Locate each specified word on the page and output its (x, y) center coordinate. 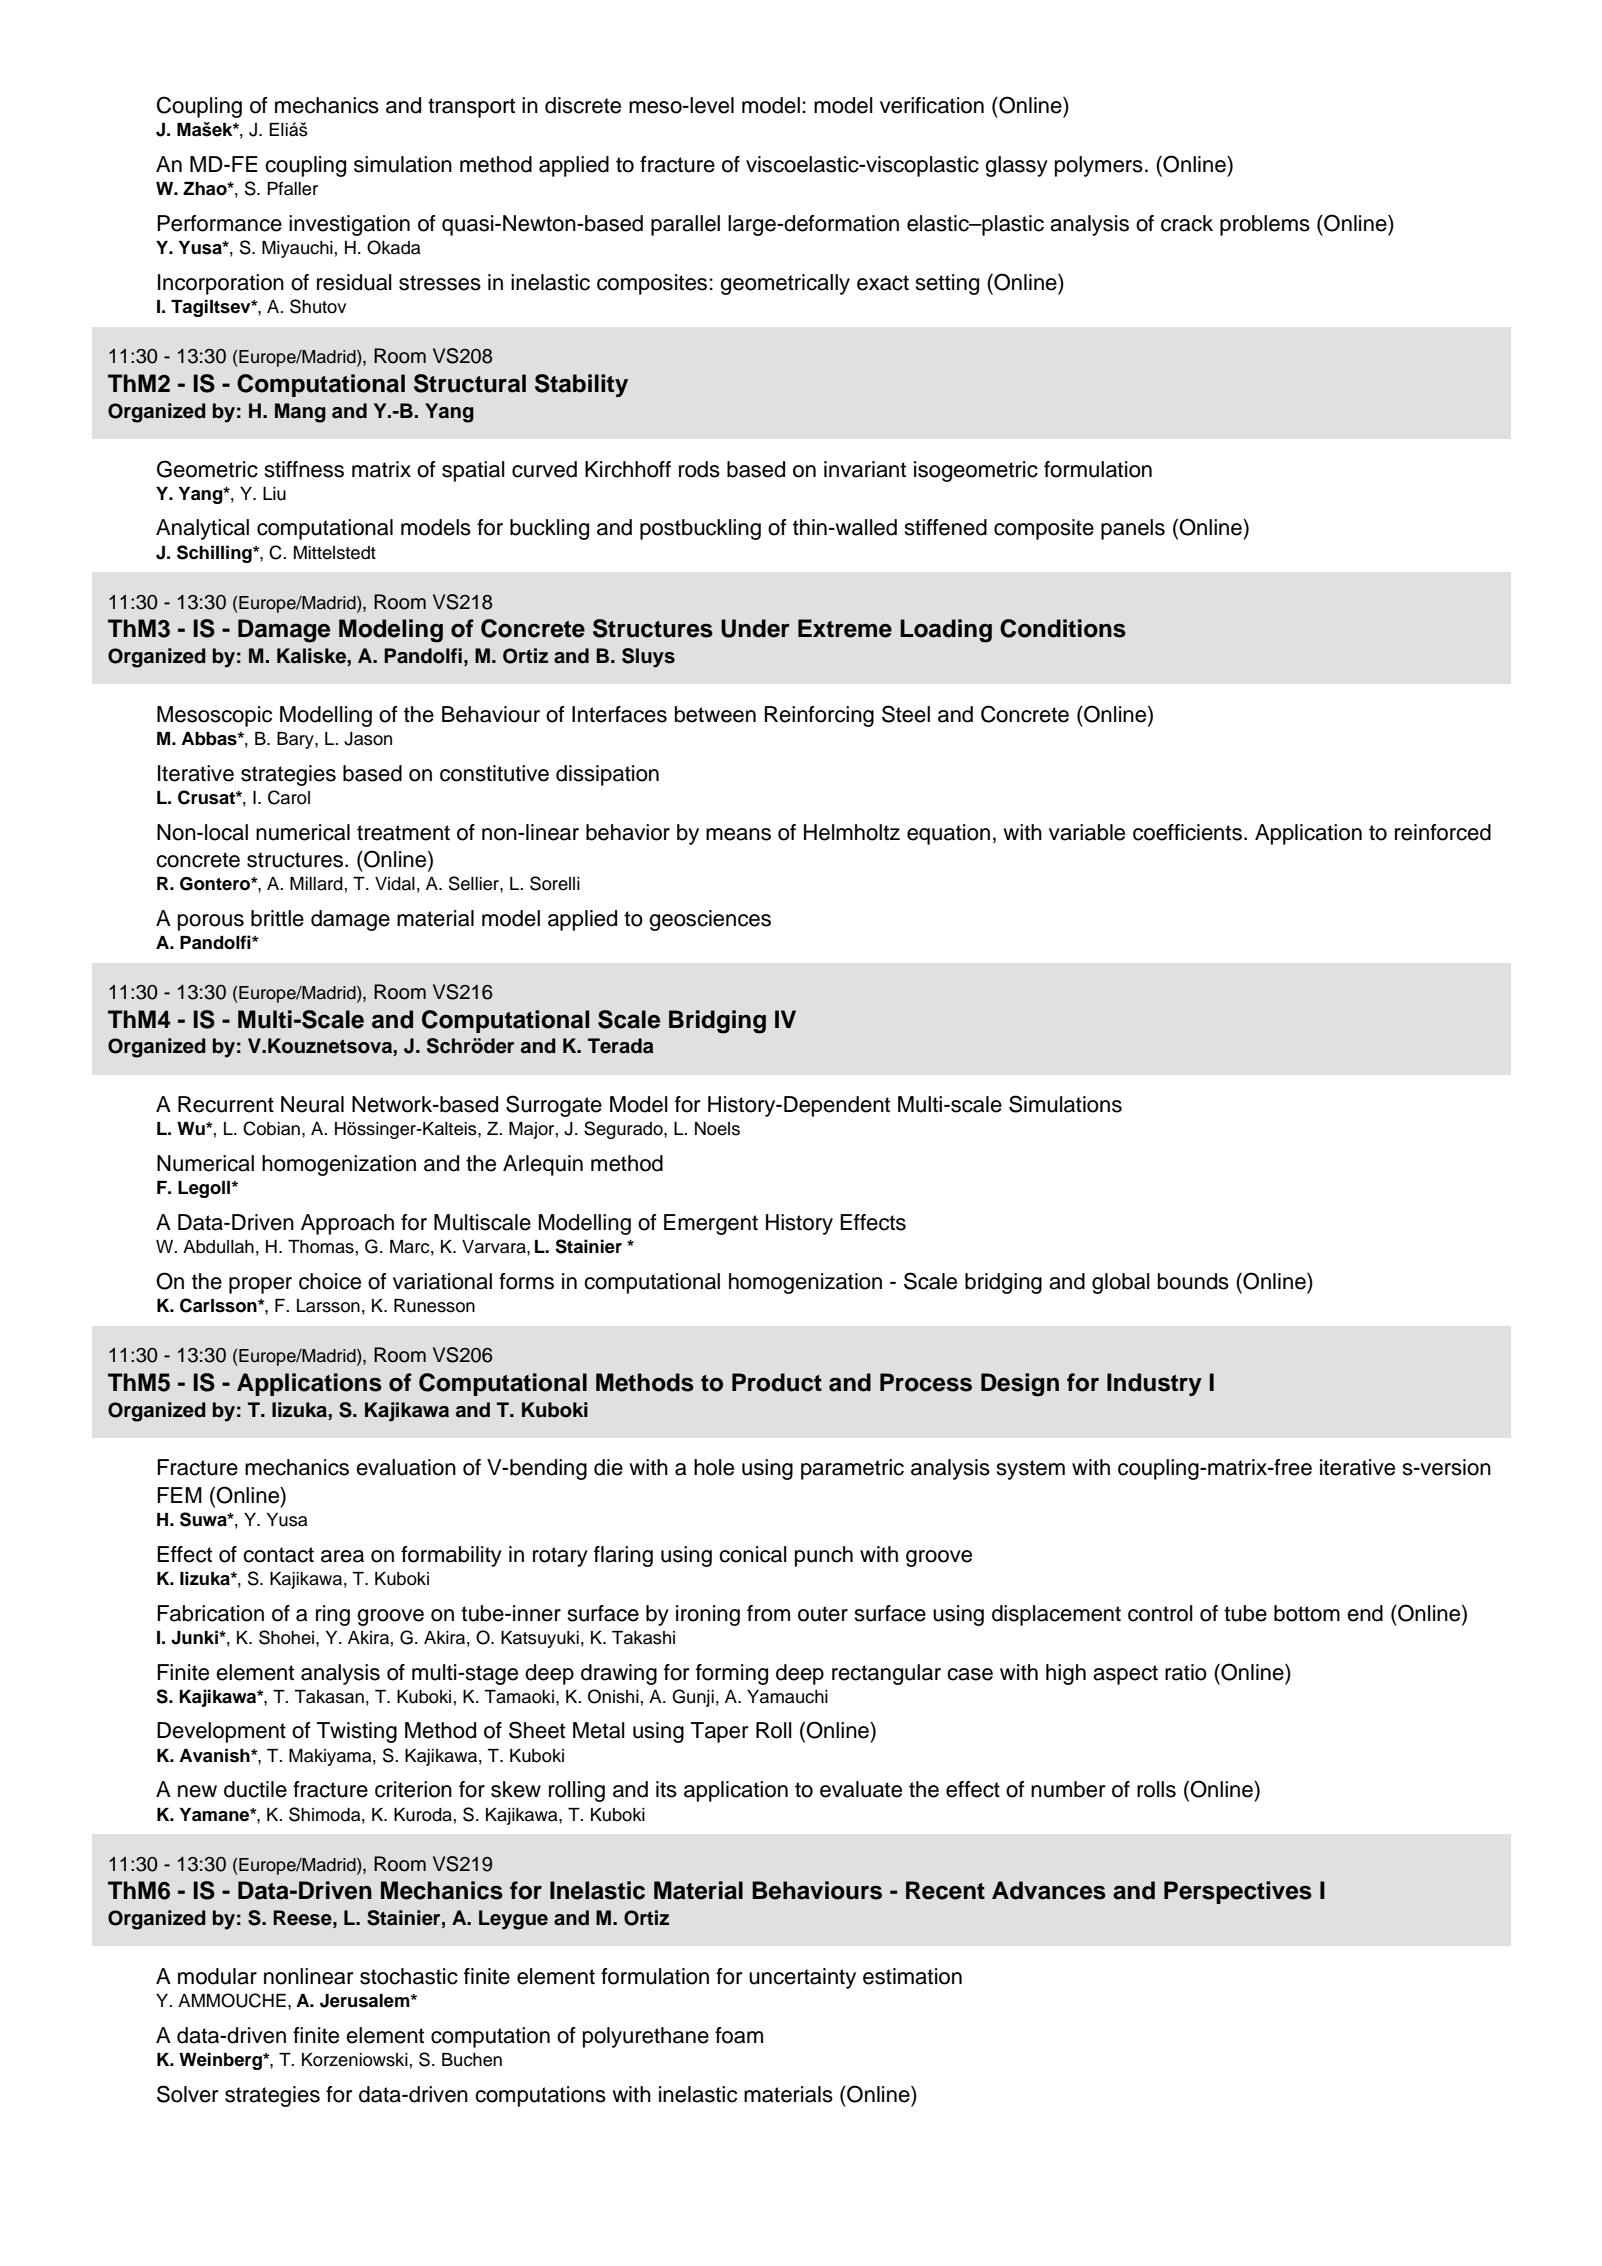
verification (932, 105)
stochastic (409, 1976)
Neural (312, 1104)
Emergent (711, 1224)
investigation (349, 225)
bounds (1193, 1281)
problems (1265, 225)
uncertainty (802, 1978)
